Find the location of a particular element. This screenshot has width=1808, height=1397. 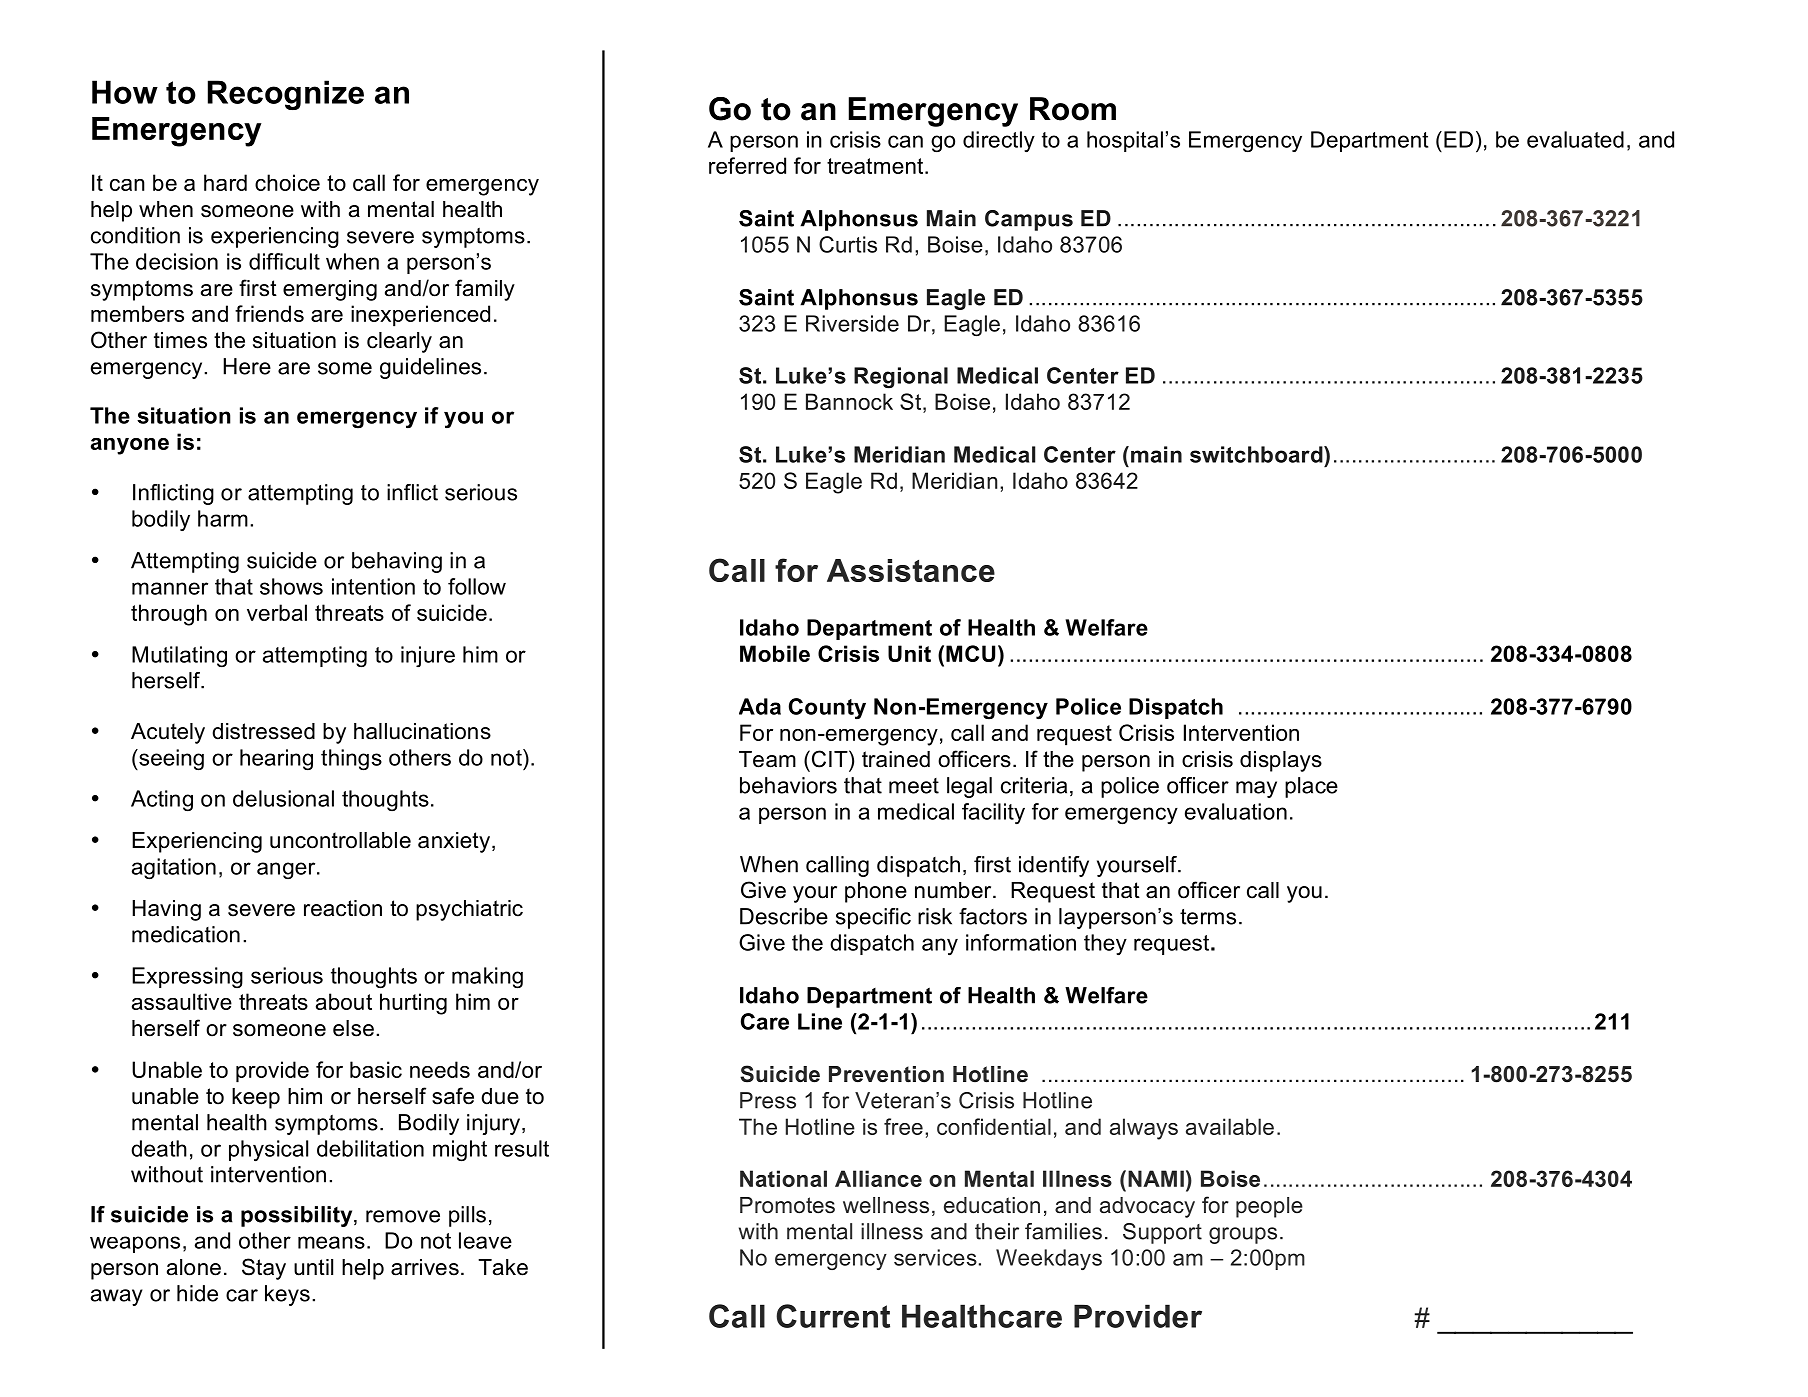

reaction is located at coordinates (343, 908).
